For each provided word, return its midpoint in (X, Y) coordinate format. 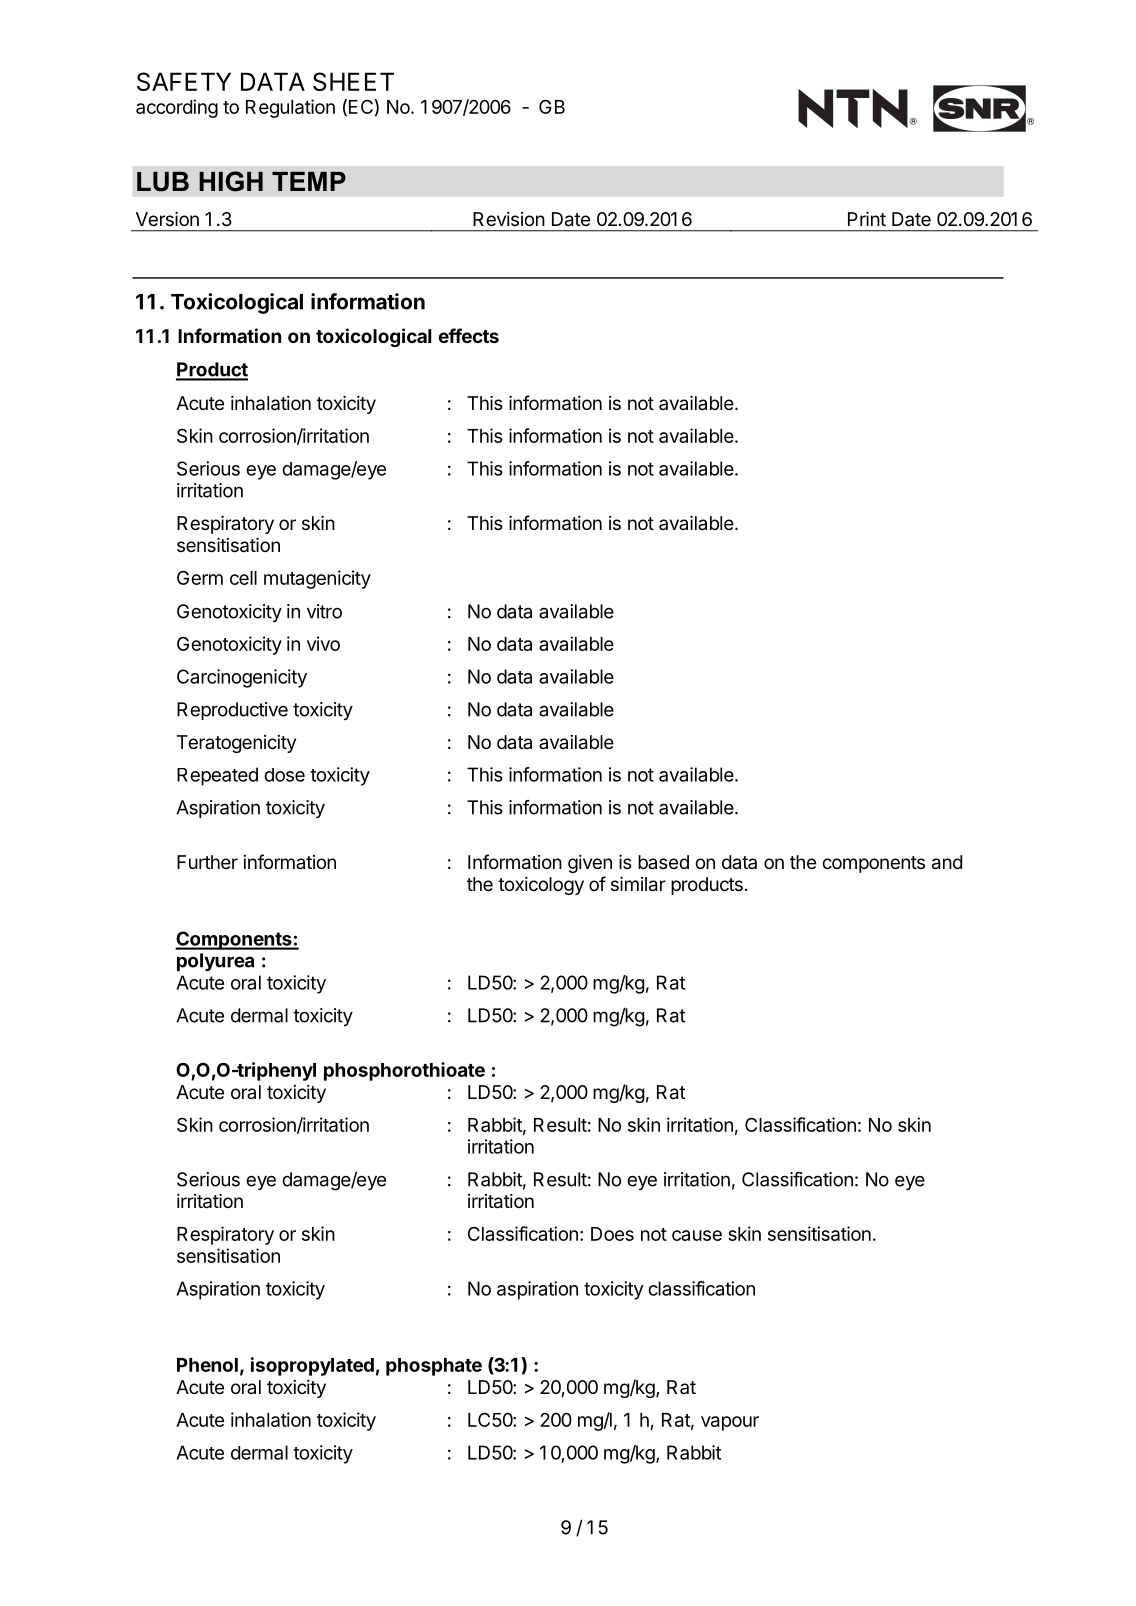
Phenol (207, 1365)
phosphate (434, 1367)
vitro (324, 611)
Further (207, 862)
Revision (509, 219)
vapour (730, 1423)
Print (867, 219)
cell (243, 578)
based (663, 862)
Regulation (290, 108)
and (947, 862)
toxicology (541, 886)
